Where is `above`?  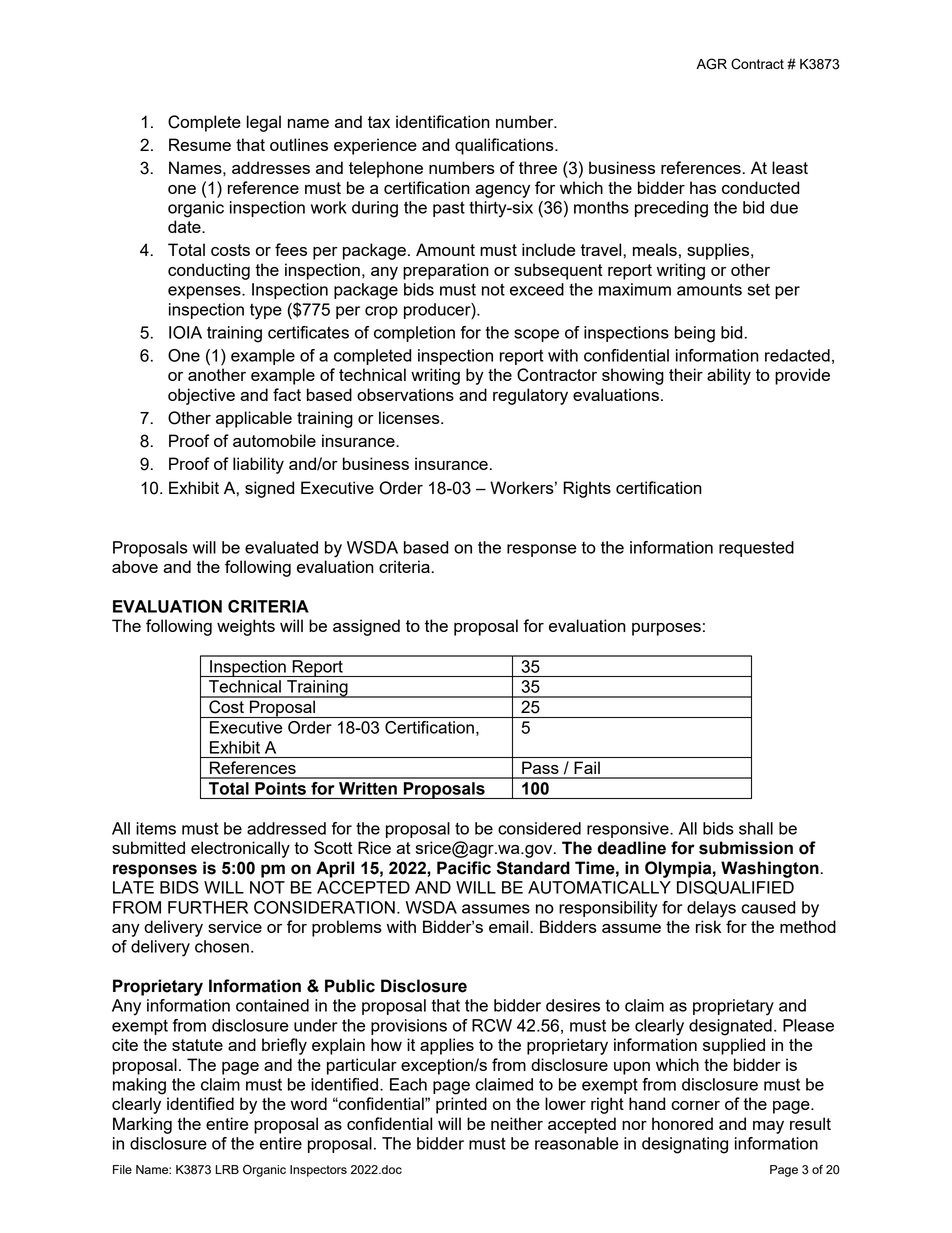
above is located at coordinates (135, 566).
